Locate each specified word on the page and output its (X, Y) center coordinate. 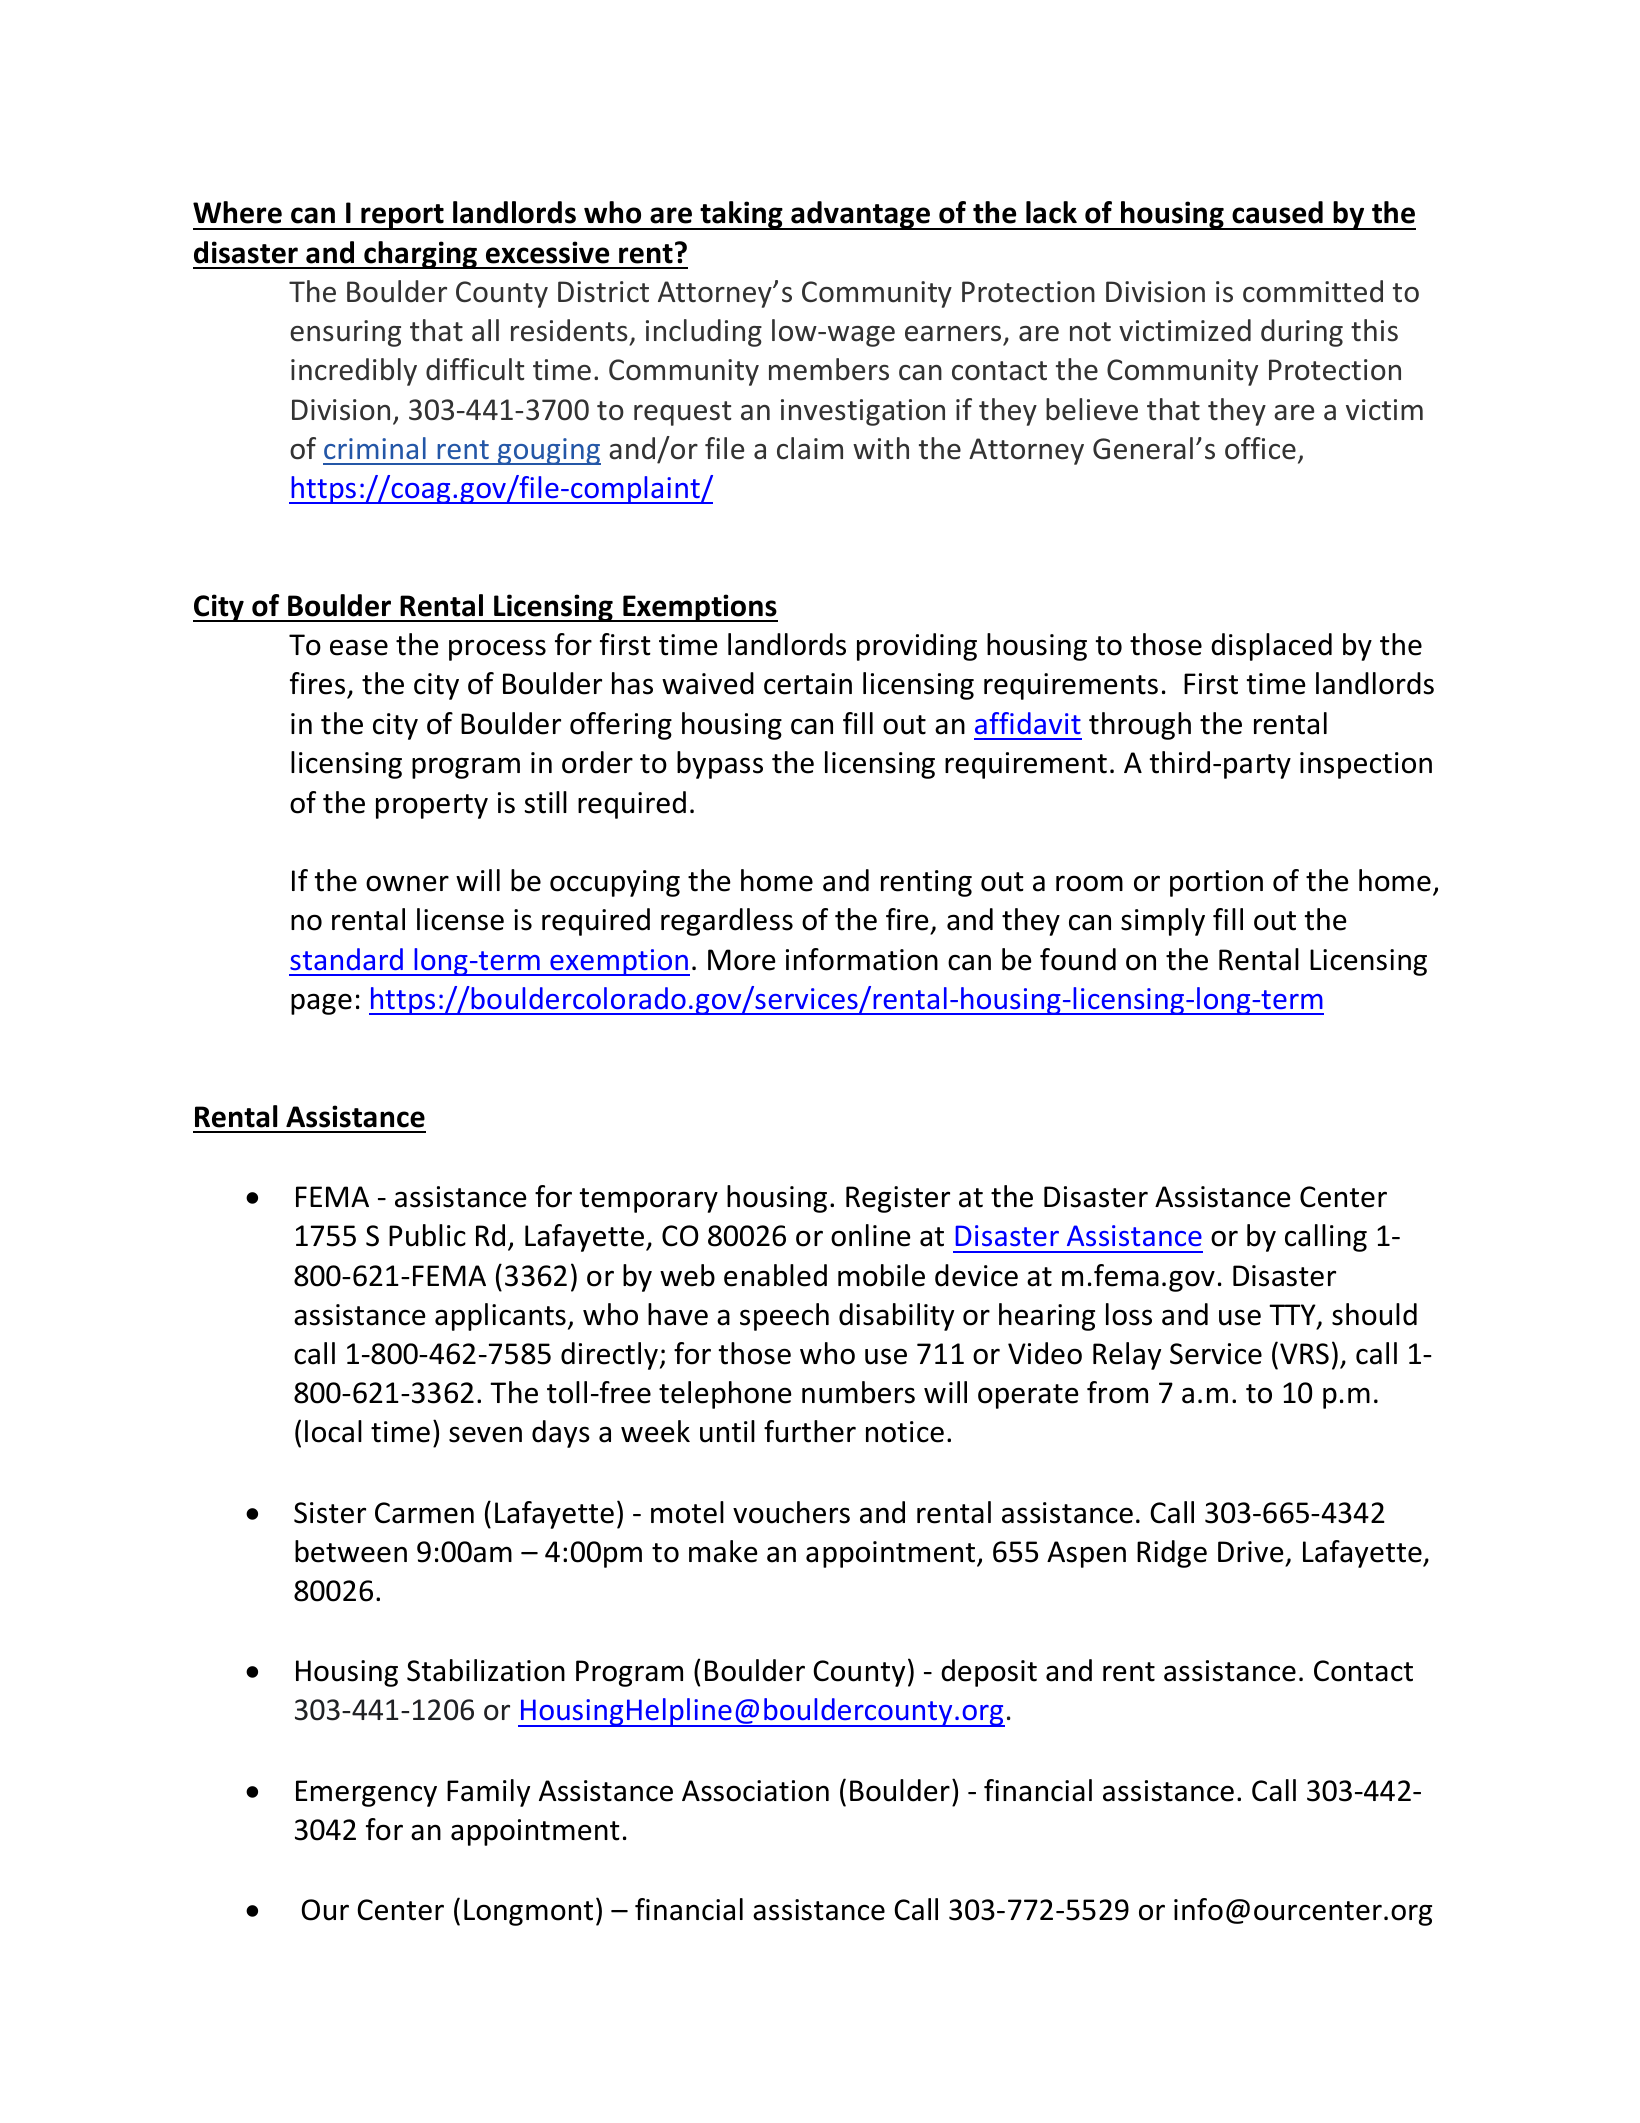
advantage (861, 215)
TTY (1293, 1316)
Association (755, 1791)
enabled (775, 1275)
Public (427, 1235)
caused (1277, 212)
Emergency (366, 1793)
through (1140, 726)
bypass (720, 765)
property (432, 806)
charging (420, 255)
